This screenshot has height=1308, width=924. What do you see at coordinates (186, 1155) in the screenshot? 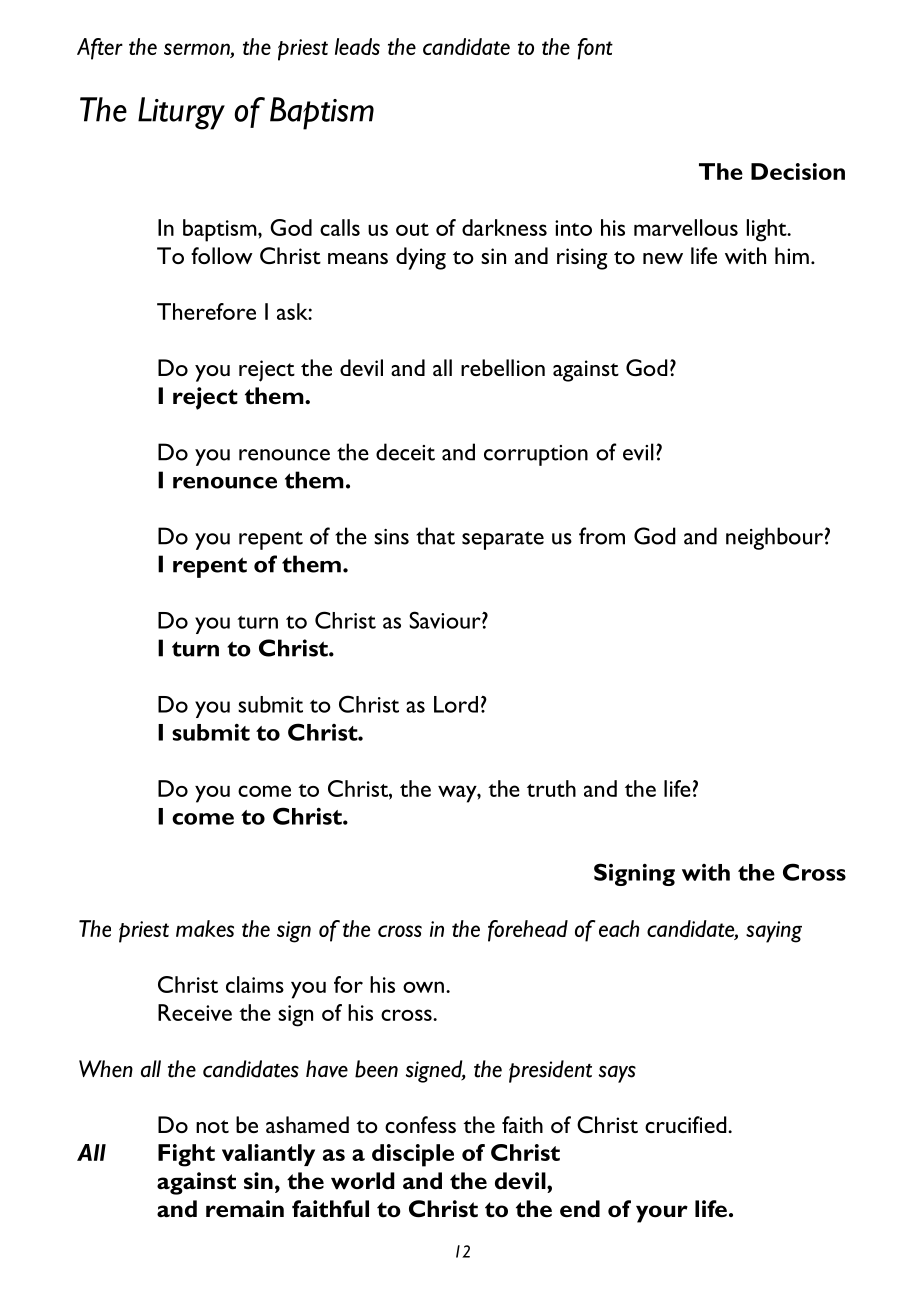
I see `Fight` at bounding box center [186, 1155].
